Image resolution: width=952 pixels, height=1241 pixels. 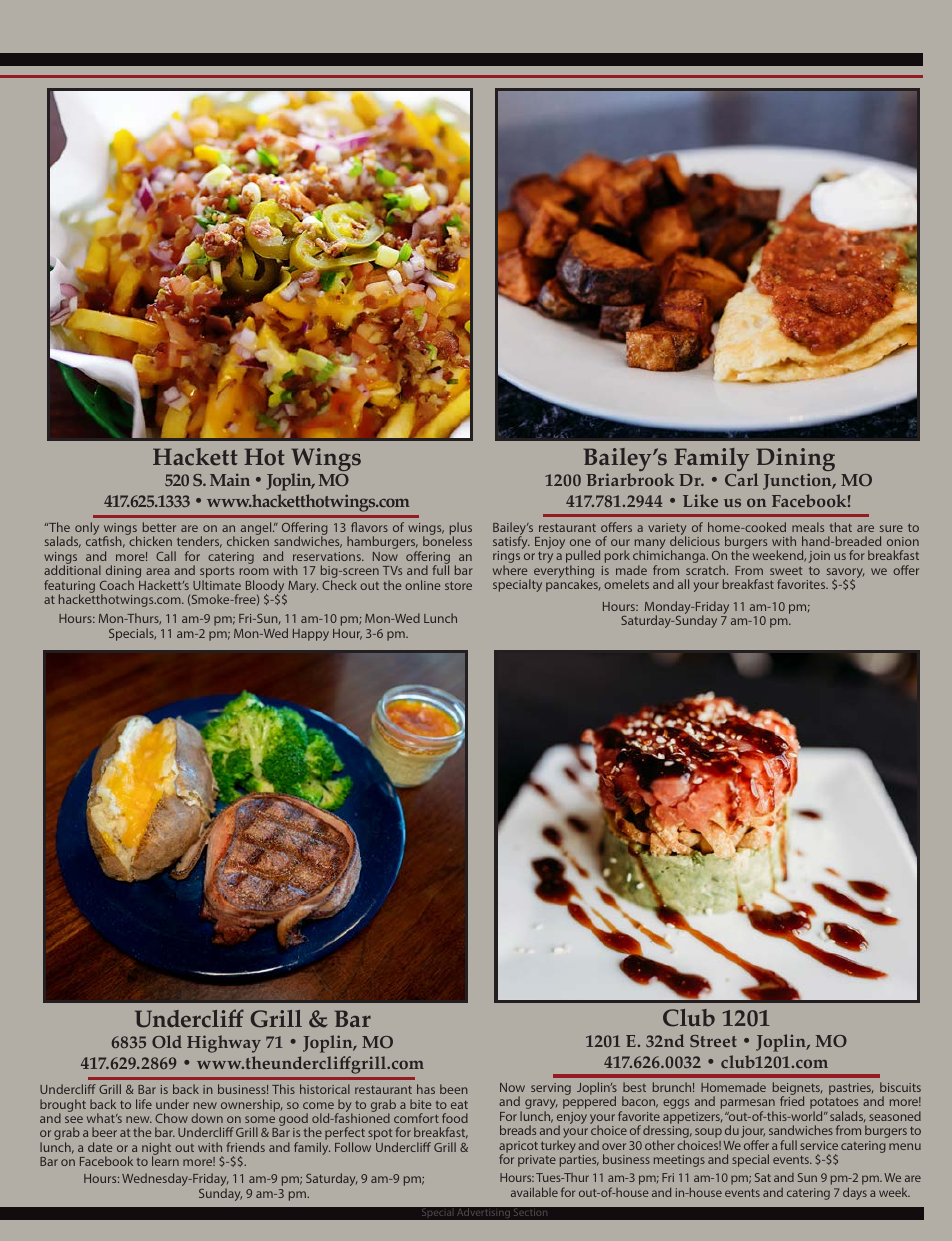 I want to click on plus, so click(x=461, y=530).
